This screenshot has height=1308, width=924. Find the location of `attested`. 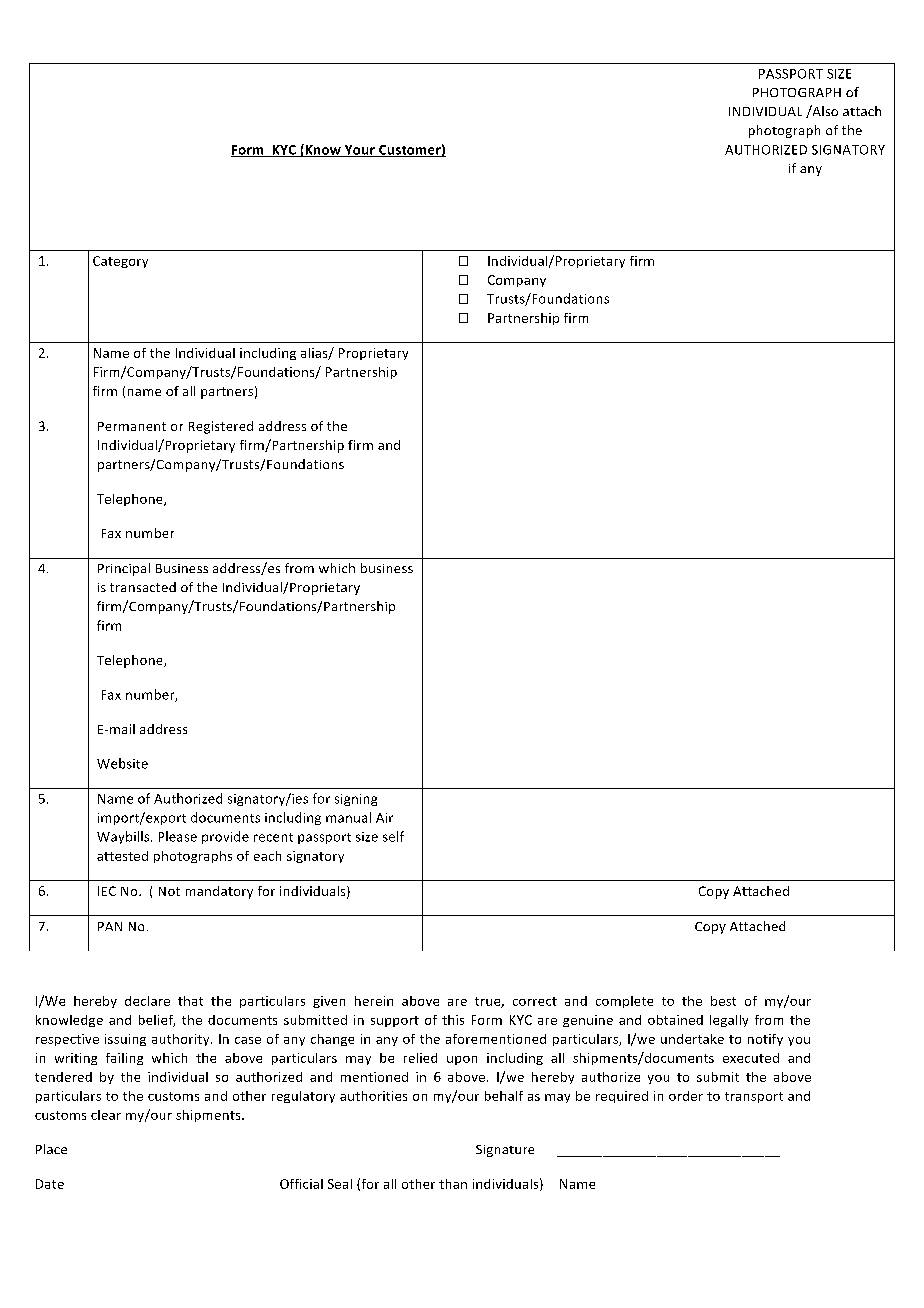

attested is located at coordinates (122, 856).
